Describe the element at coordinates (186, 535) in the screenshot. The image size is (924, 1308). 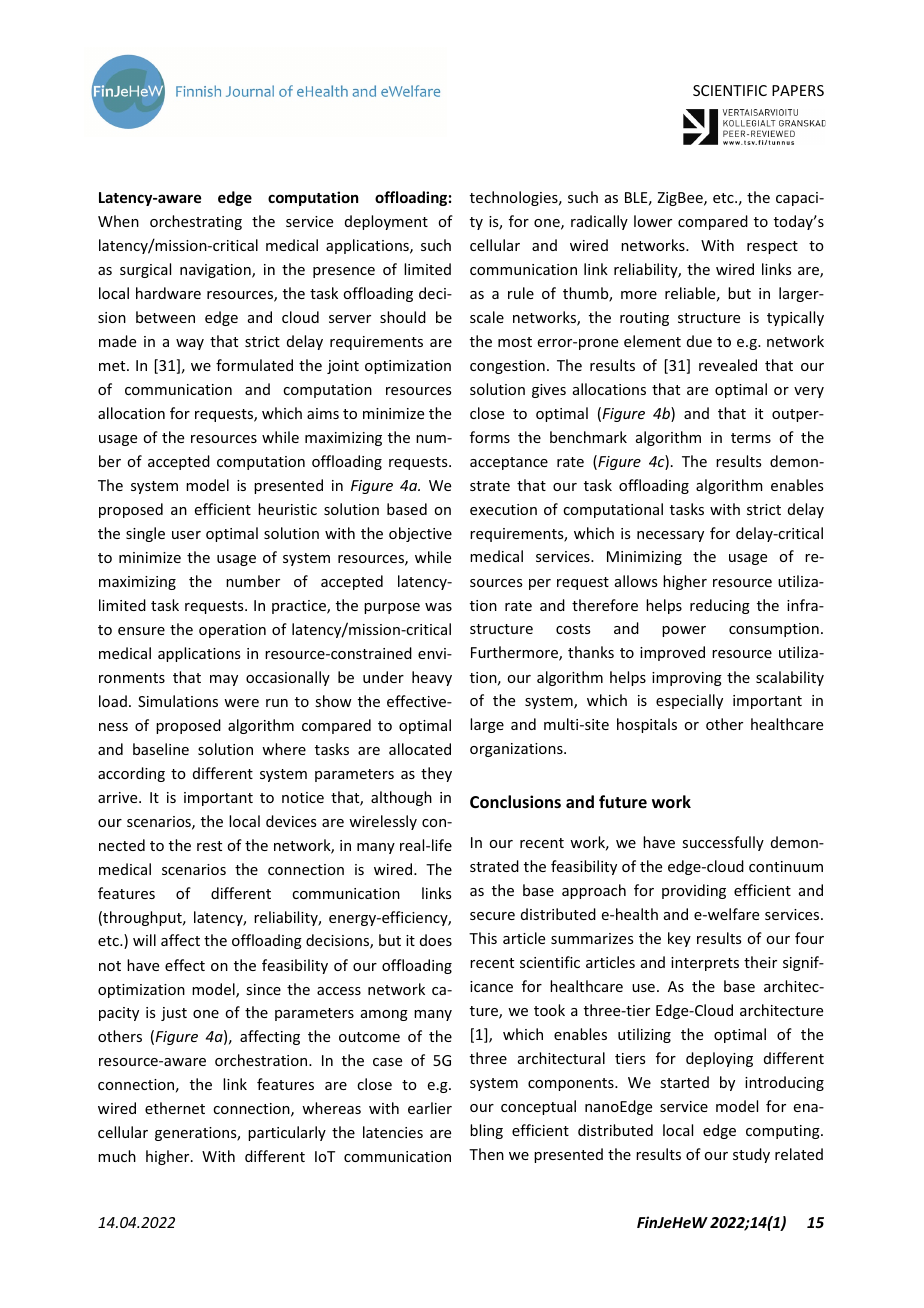
I see `user` at that location.
